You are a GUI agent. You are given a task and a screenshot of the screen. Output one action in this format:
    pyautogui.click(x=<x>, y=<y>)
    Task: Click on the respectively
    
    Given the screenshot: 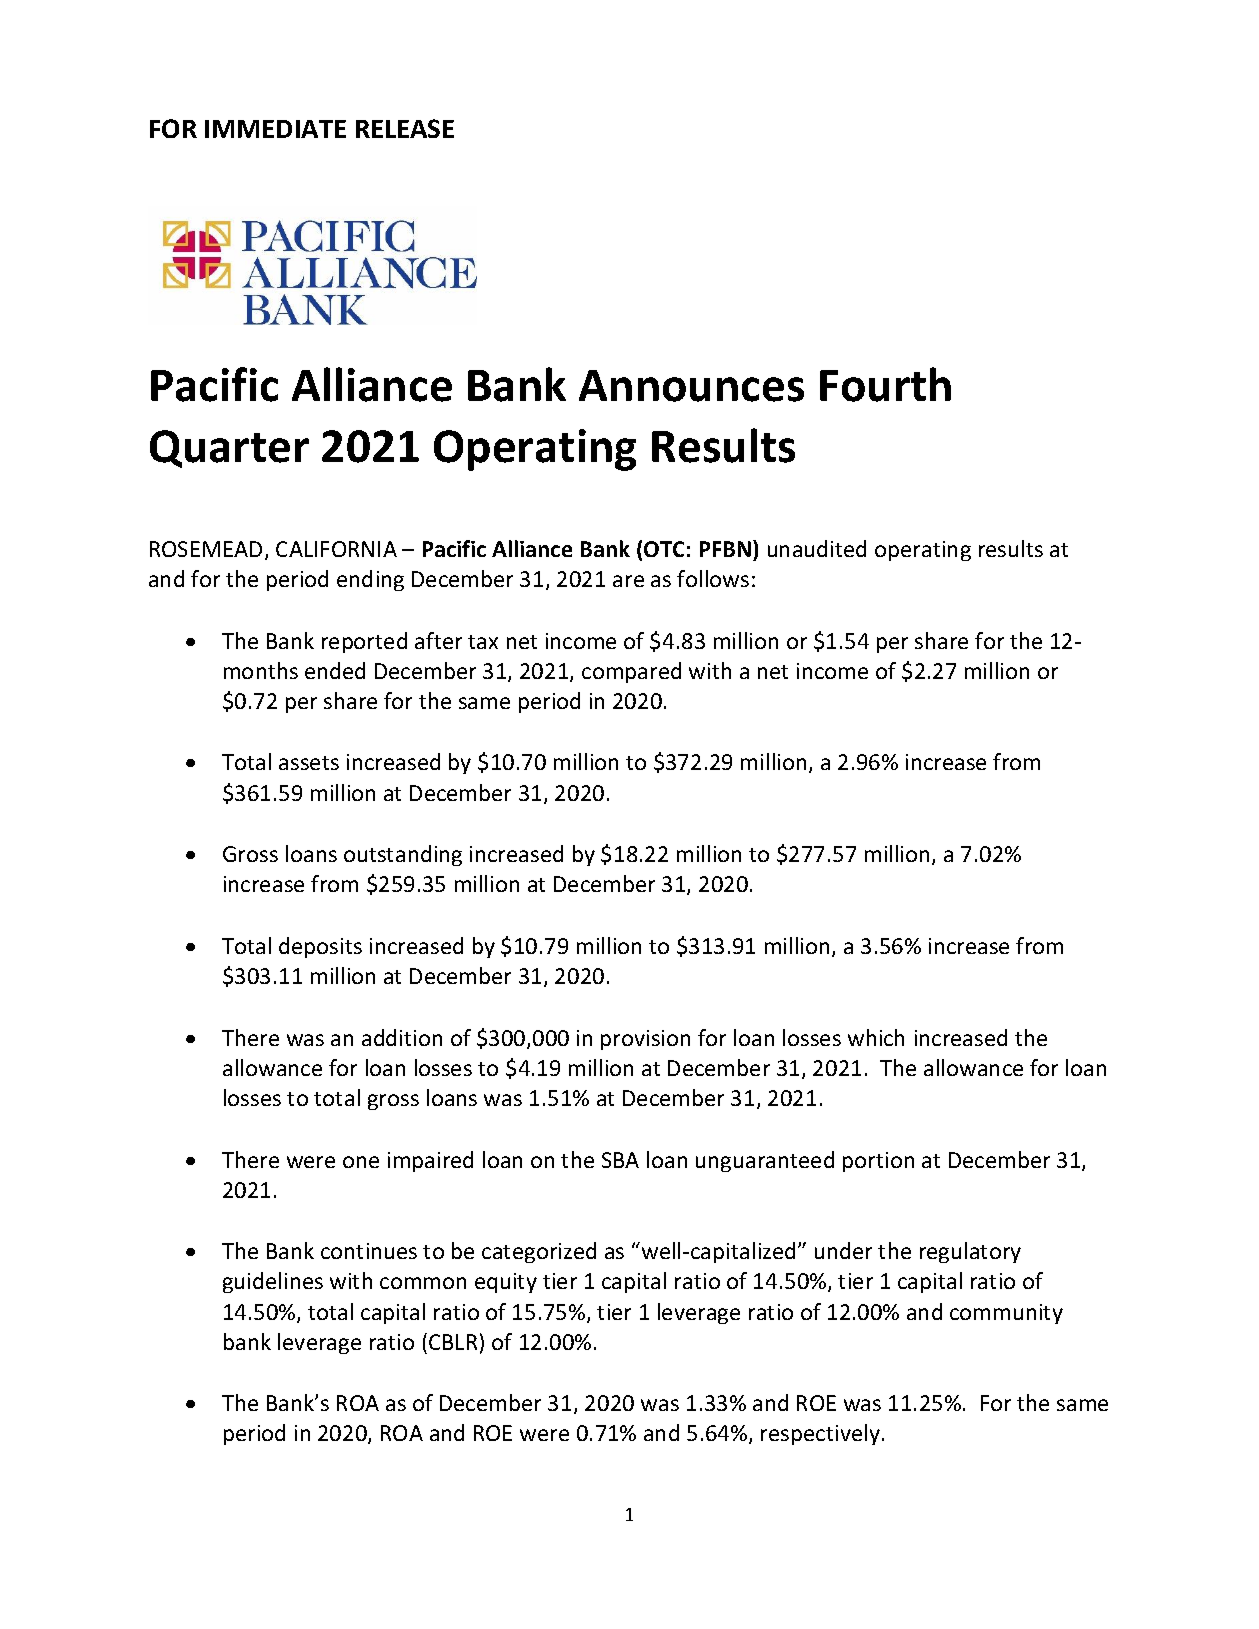 What is the action you would take?
    pyautogui.click(x=820, y=1434)
